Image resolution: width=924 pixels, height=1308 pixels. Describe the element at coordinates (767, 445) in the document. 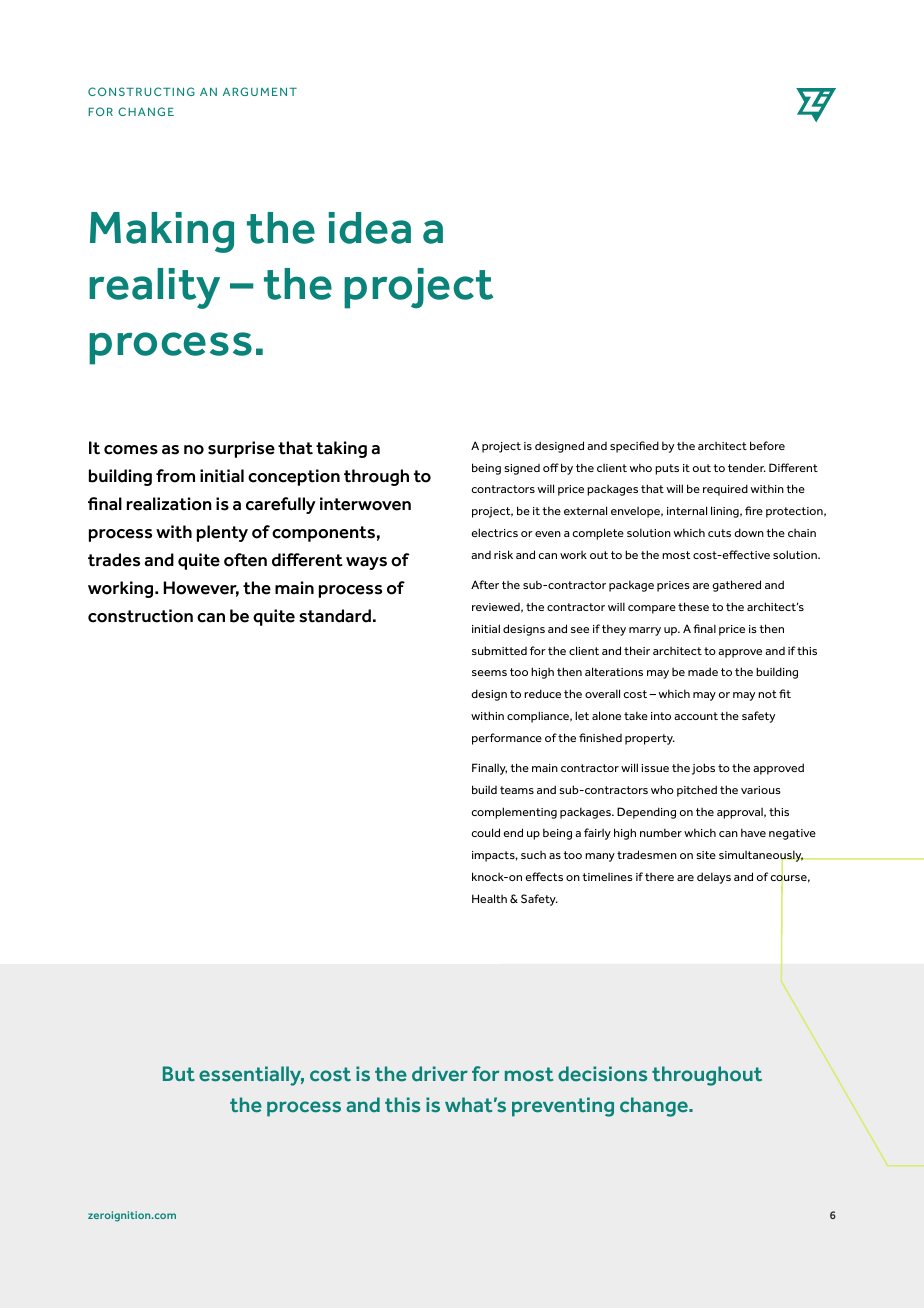

I see `before` at that location.
